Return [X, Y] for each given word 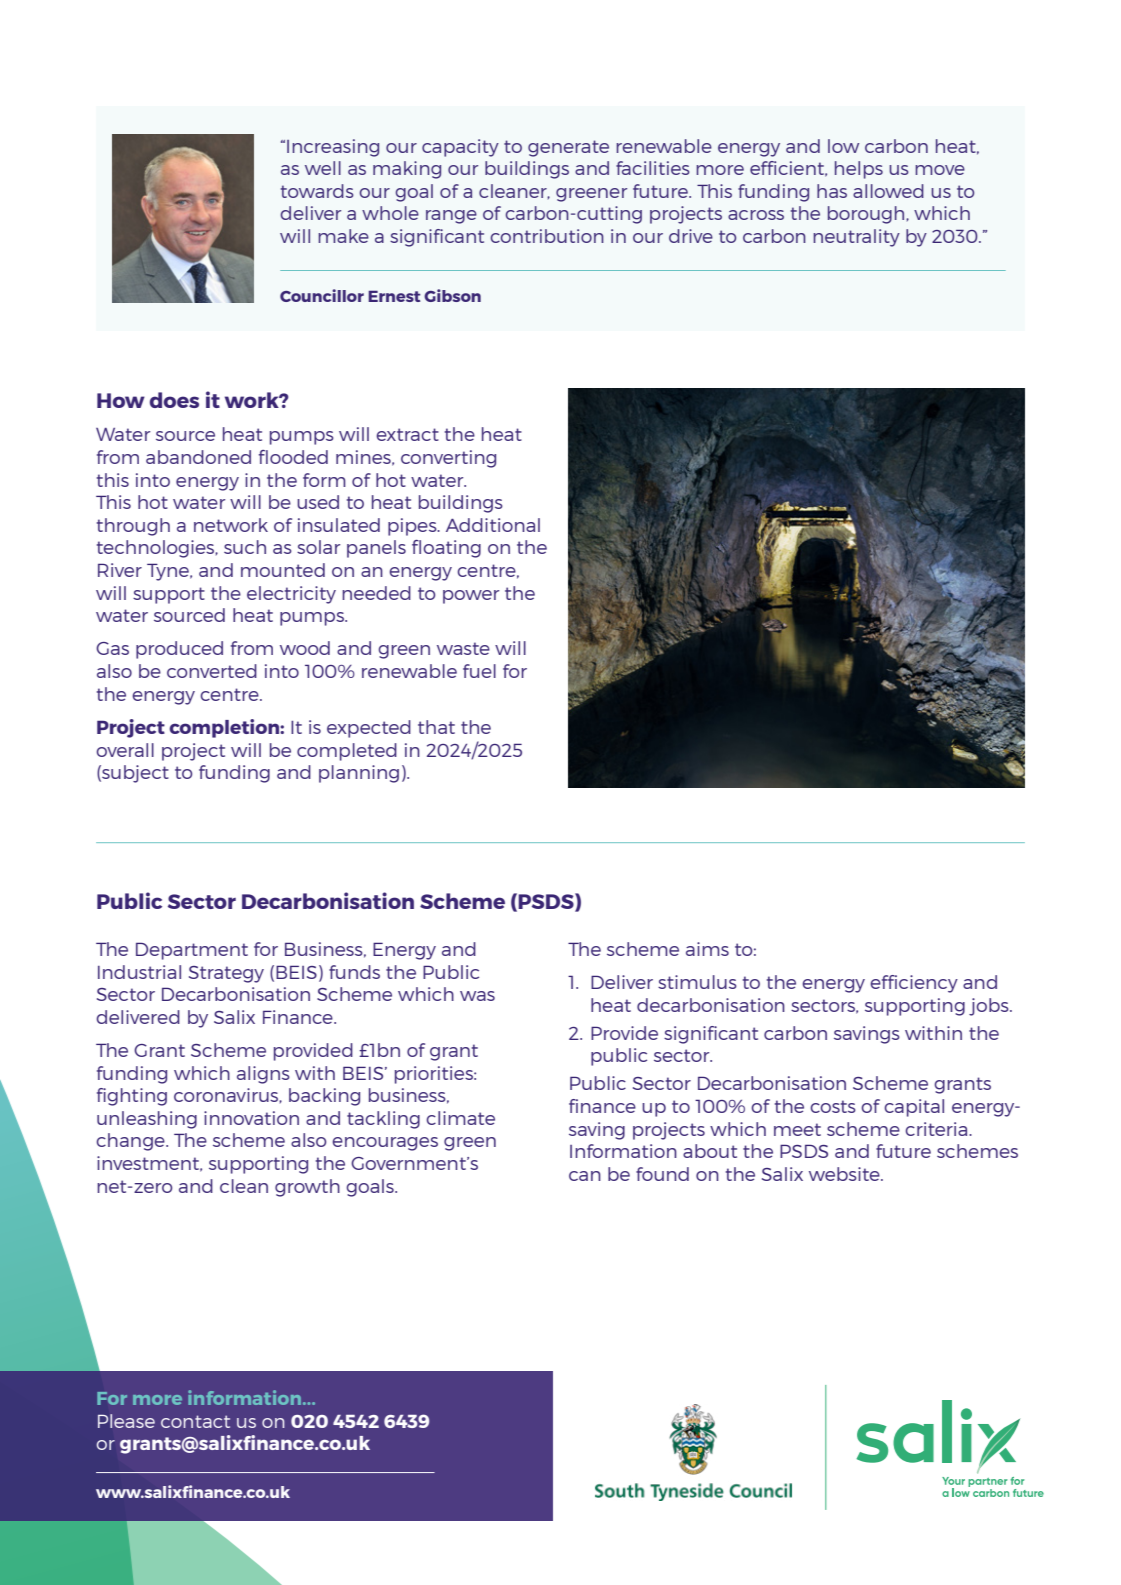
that [436, 727]
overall [125, 750]
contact [195, 1421]
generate [568, 148]
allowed [888, 191]
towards [317, 191]
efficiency [914, 984]
